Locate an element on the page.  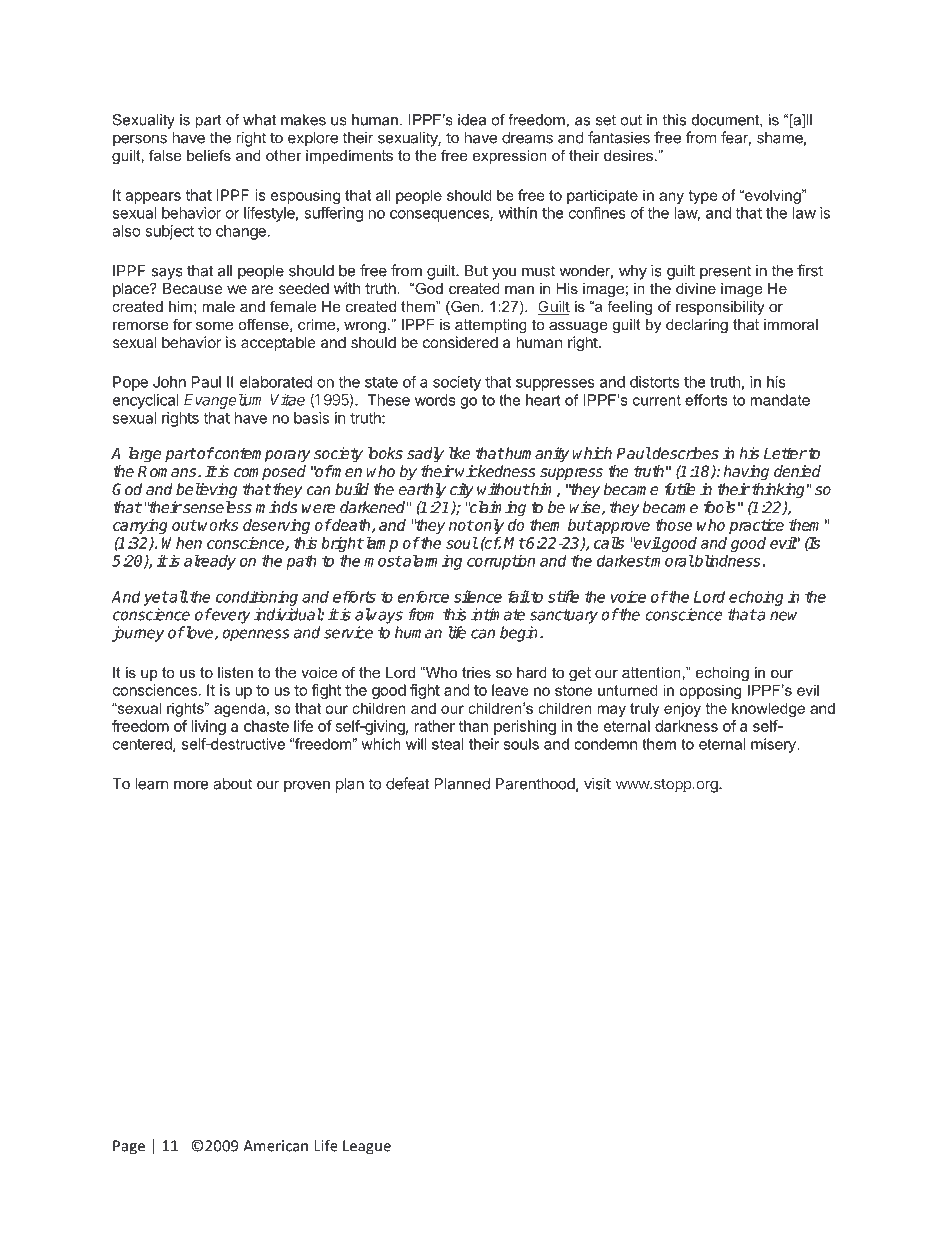
American is located at coordinates (275, 1146).
